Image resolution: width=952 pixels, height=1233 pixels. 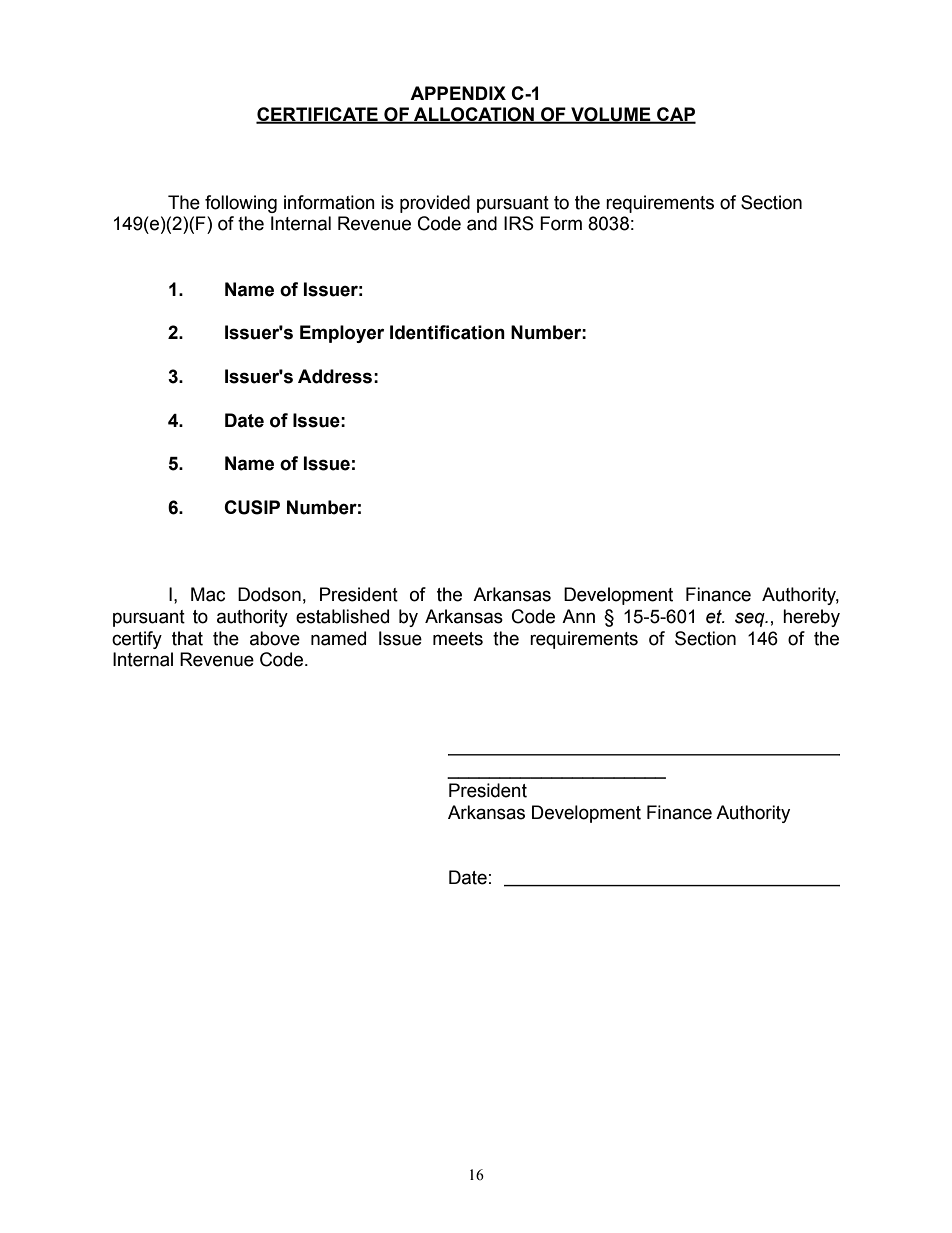 What do you see at coordinates (751, 619) in the document?
I see `seq` at bounding box center [751, 619].
